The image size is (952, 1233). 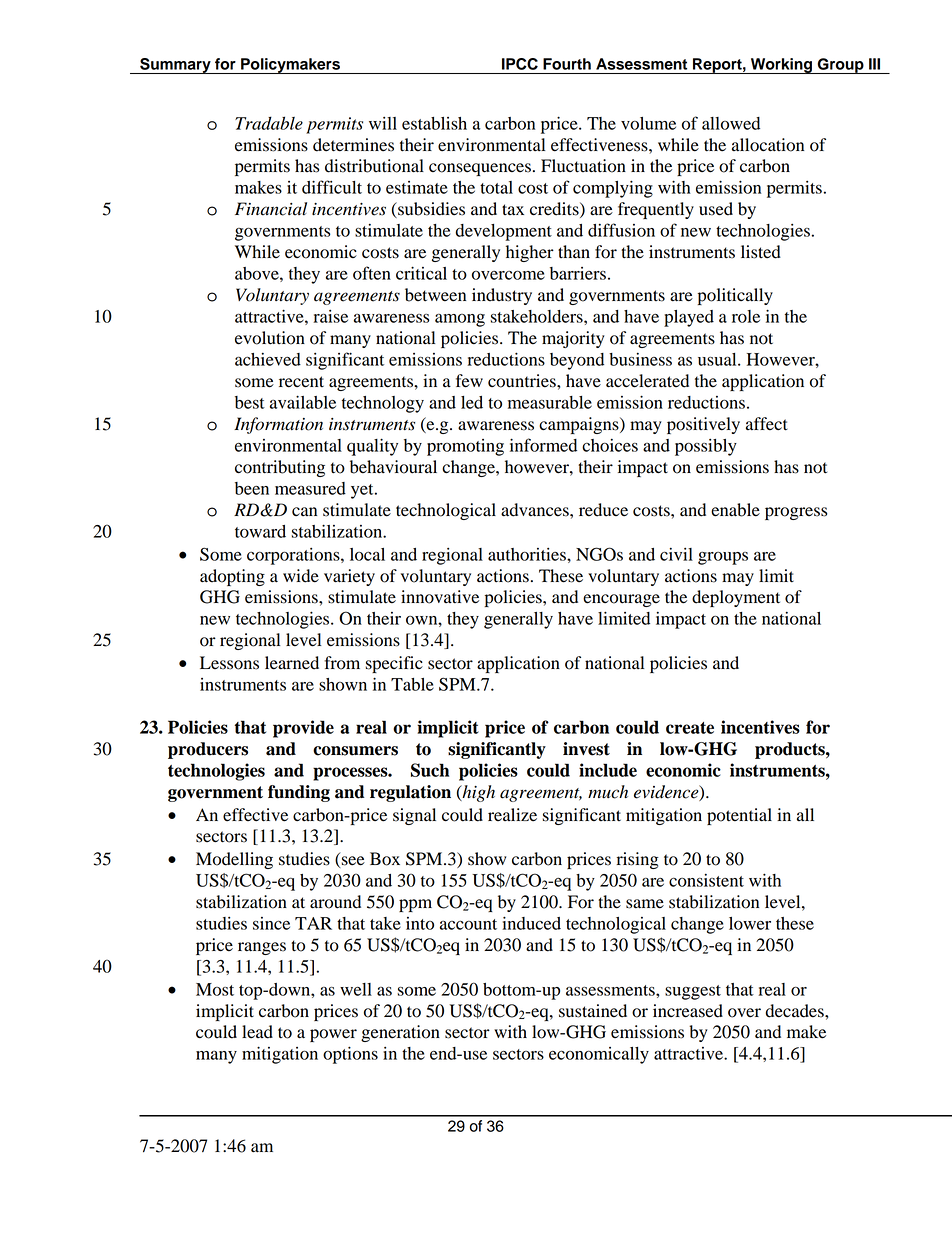 I want to click on much, so click(x=608, y=792).
